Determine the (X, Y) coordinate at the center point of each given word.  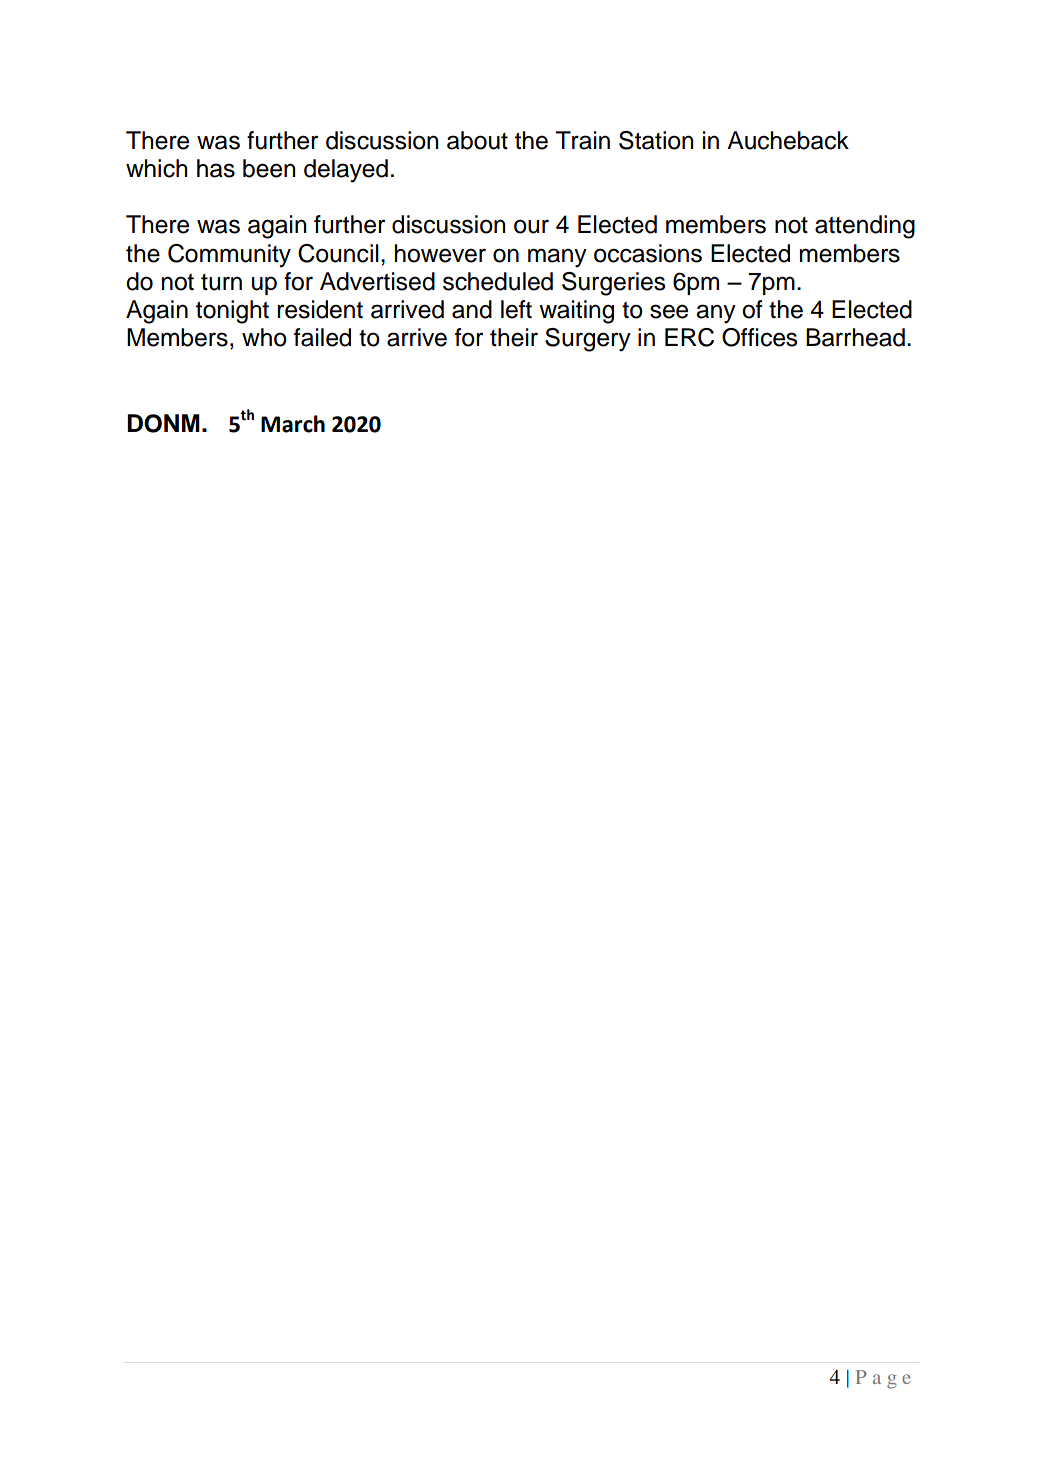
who (264, 337)
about (477, 140)
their (514, 337)
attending (865, 227)
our (531, 227)
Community (229, 256)
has (216, 168)
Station (656, 140)
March (293, 424)
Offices (759, 337)
